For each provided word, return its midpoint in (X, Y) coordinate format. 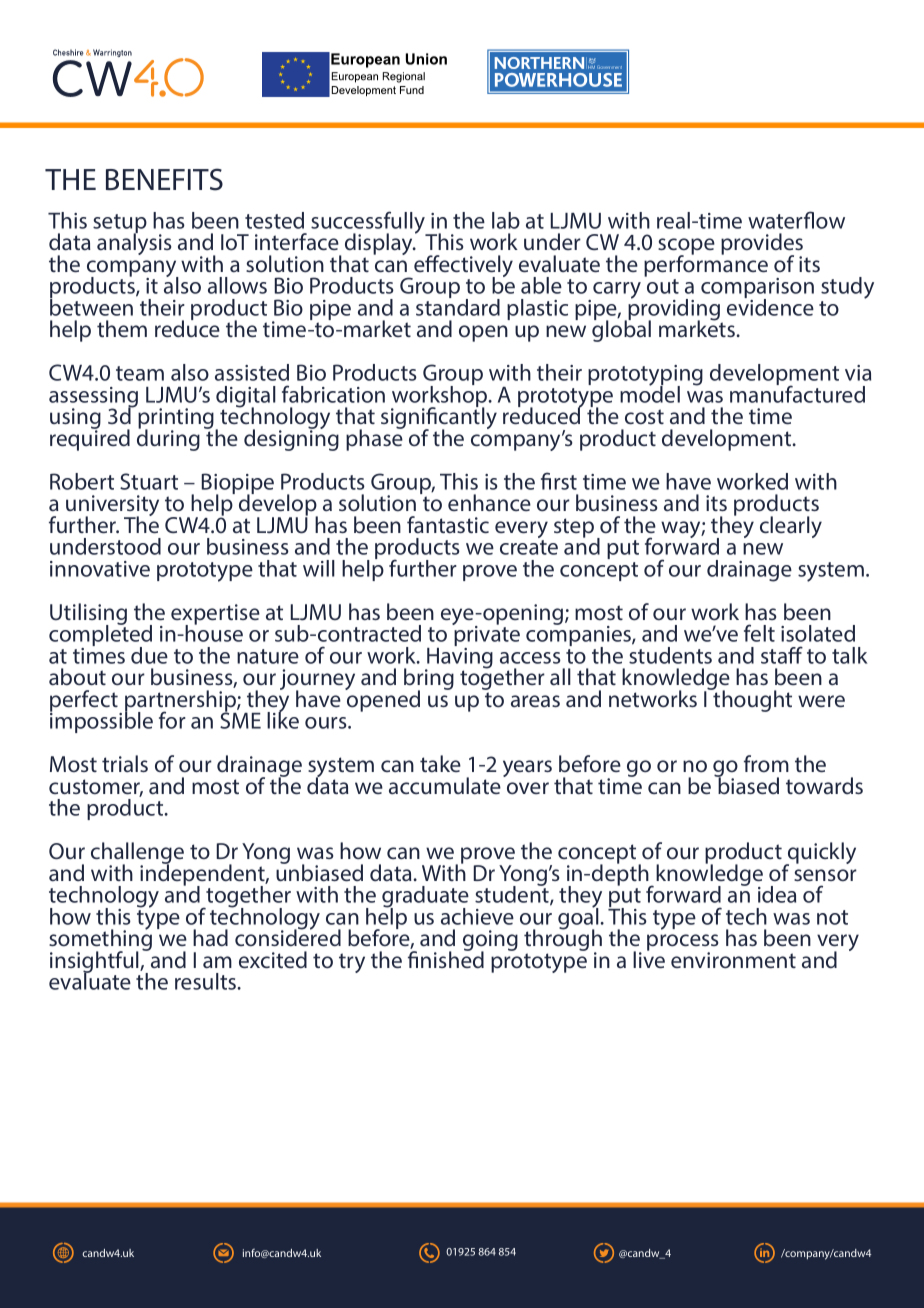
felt (759, 633)
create (529, 547)
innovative (100, 569)
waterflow (796, 220)
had (210, 937)
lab (506, 220)
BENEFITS (164, 179)
